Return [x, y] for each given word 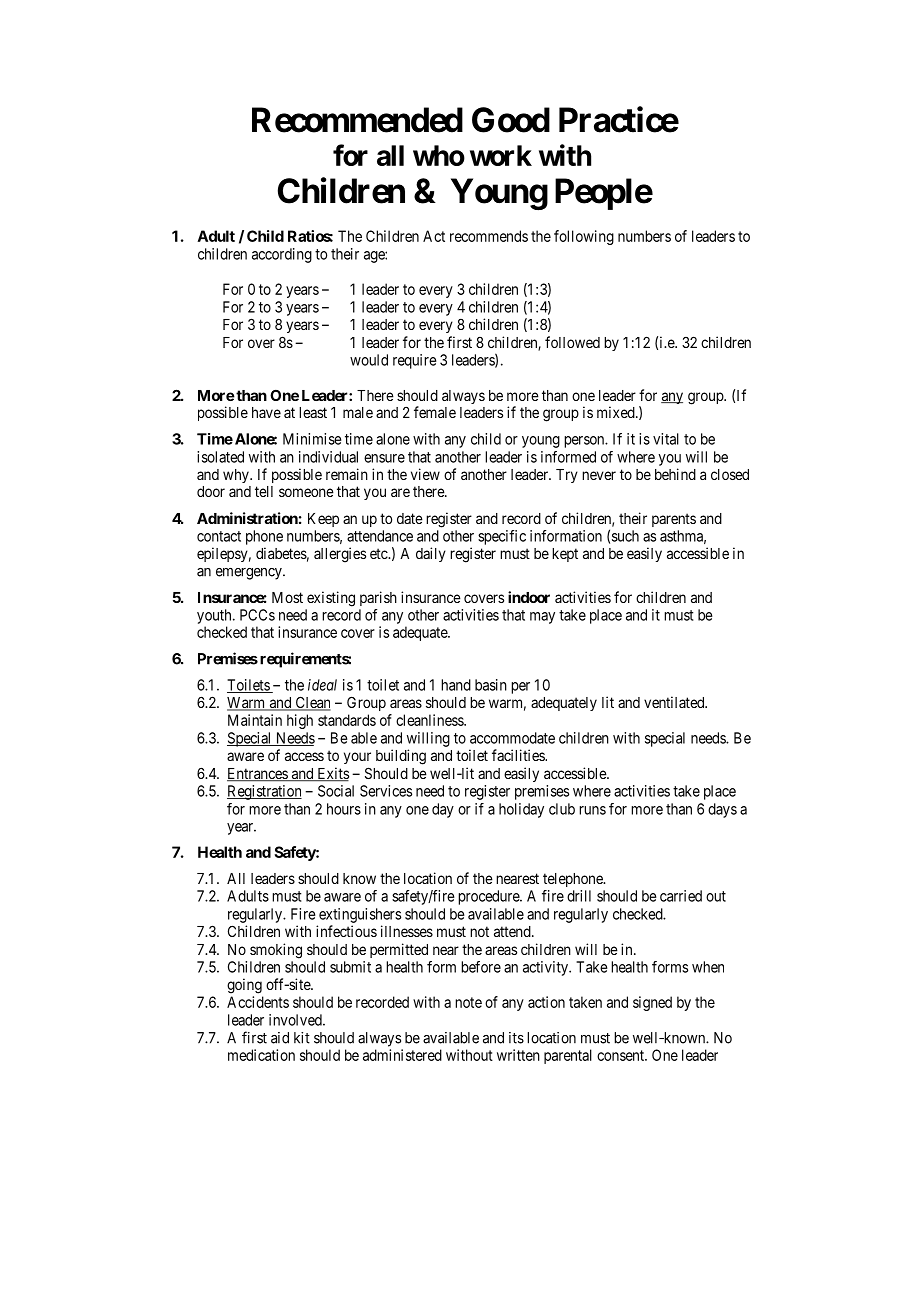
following [584, 237]
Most [287, 597]
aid [280, 1038]
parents [674, 520]
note [468, 1002]
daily [431, 554]
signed [652, 1003]
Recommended [357, 120]
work [501, 155]
